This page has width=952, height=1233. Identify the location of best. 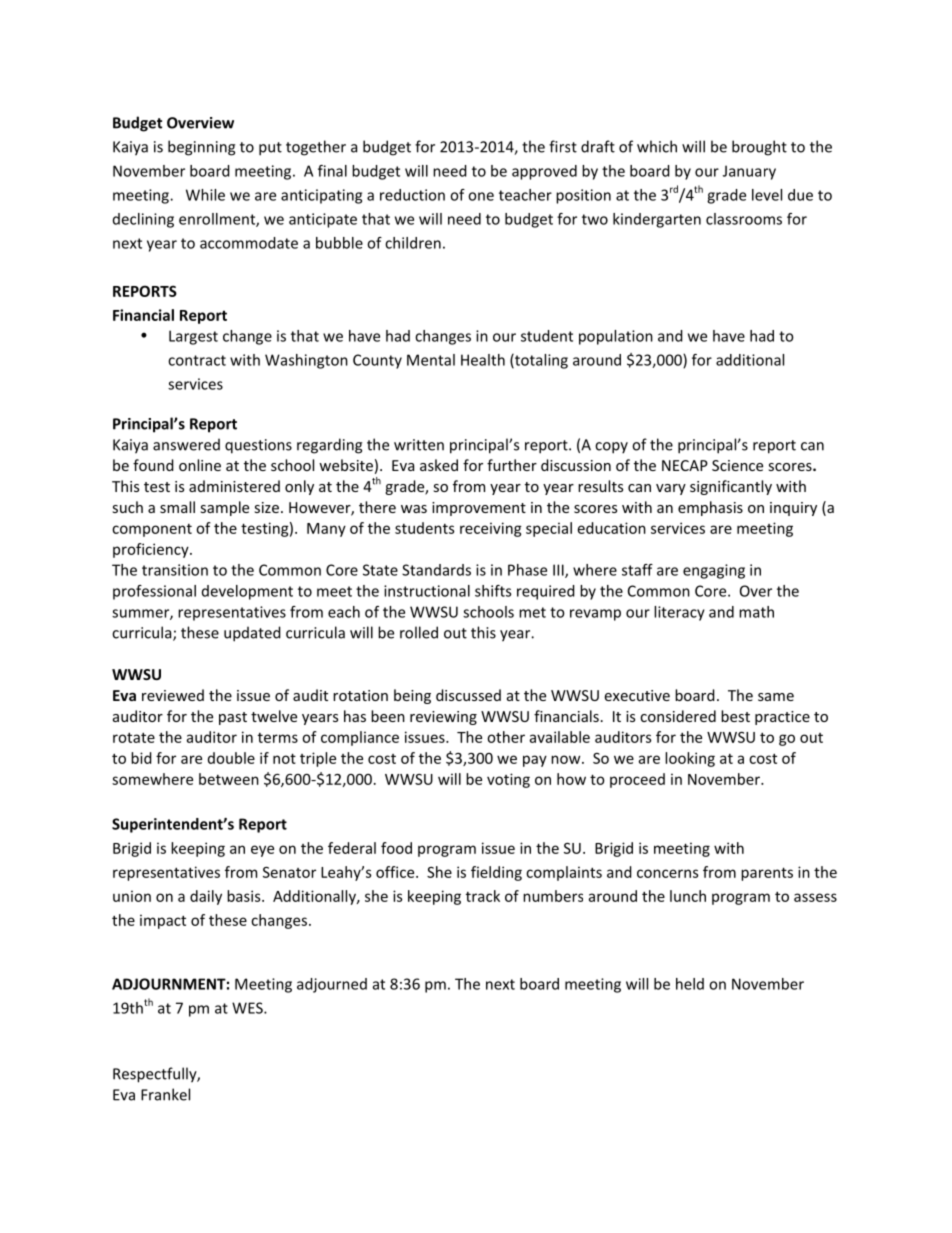
(735, 716).
